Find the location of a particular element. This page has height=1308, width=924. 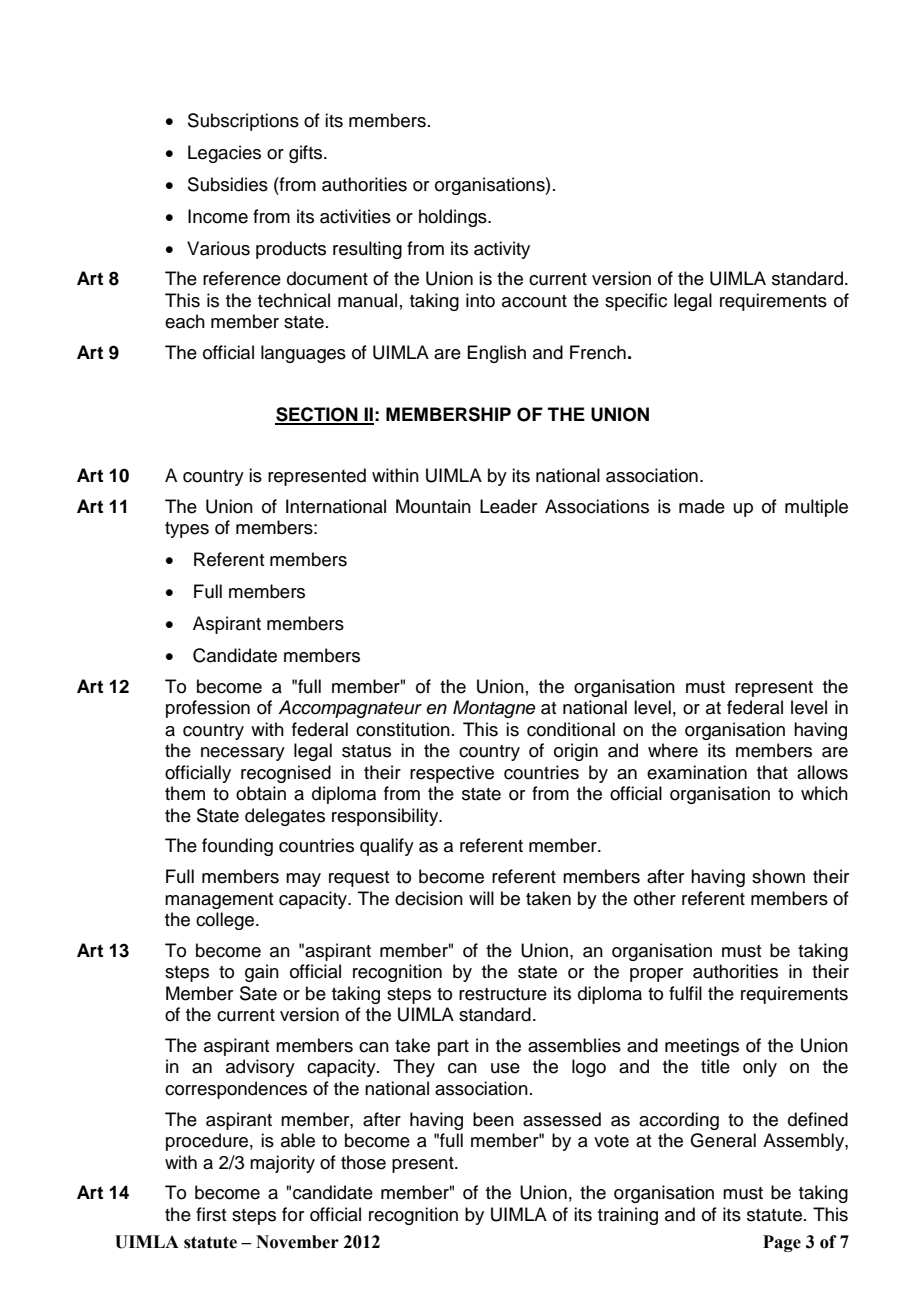

Montagne is located at coordinates (494, 709).
